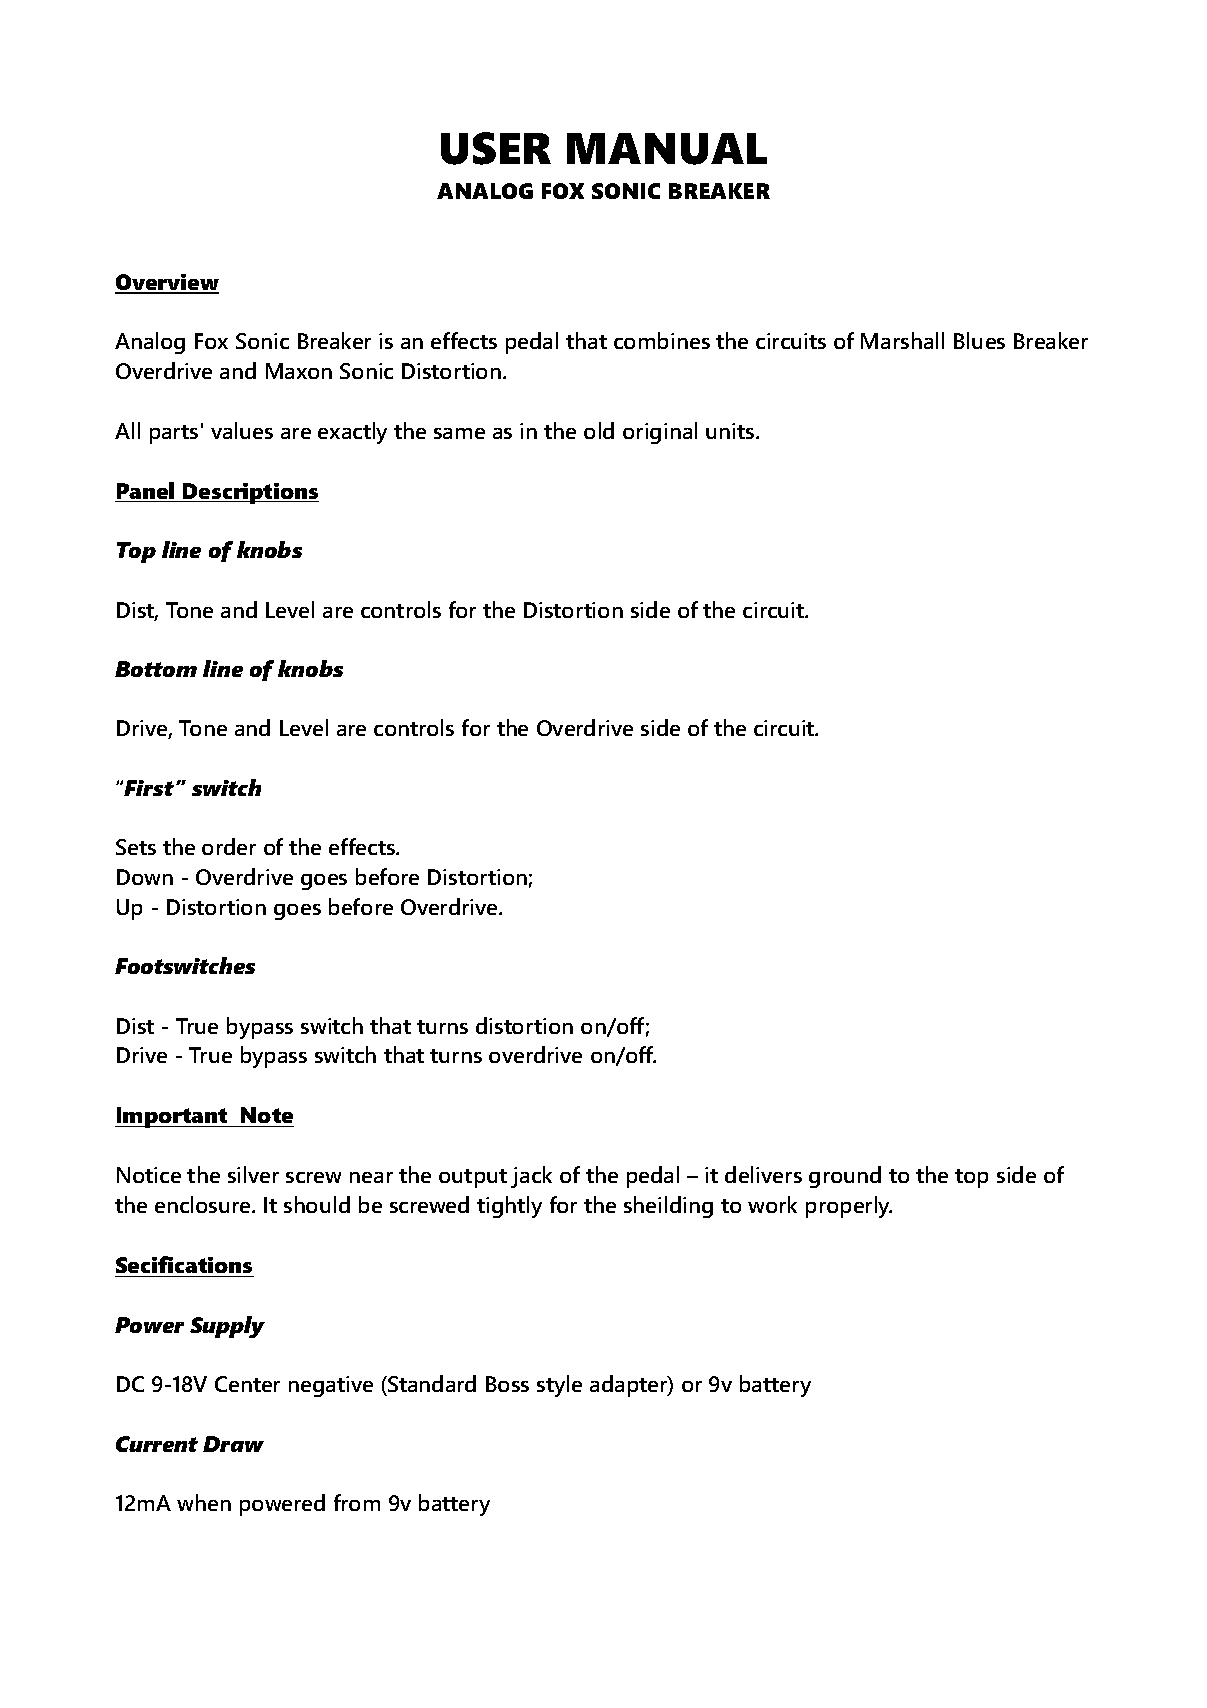 The height and width of the image is (1708, 1207). What do you see at coordinates (559, 1386) in the image?
I see `style` at bounding box center [559, 1386].
